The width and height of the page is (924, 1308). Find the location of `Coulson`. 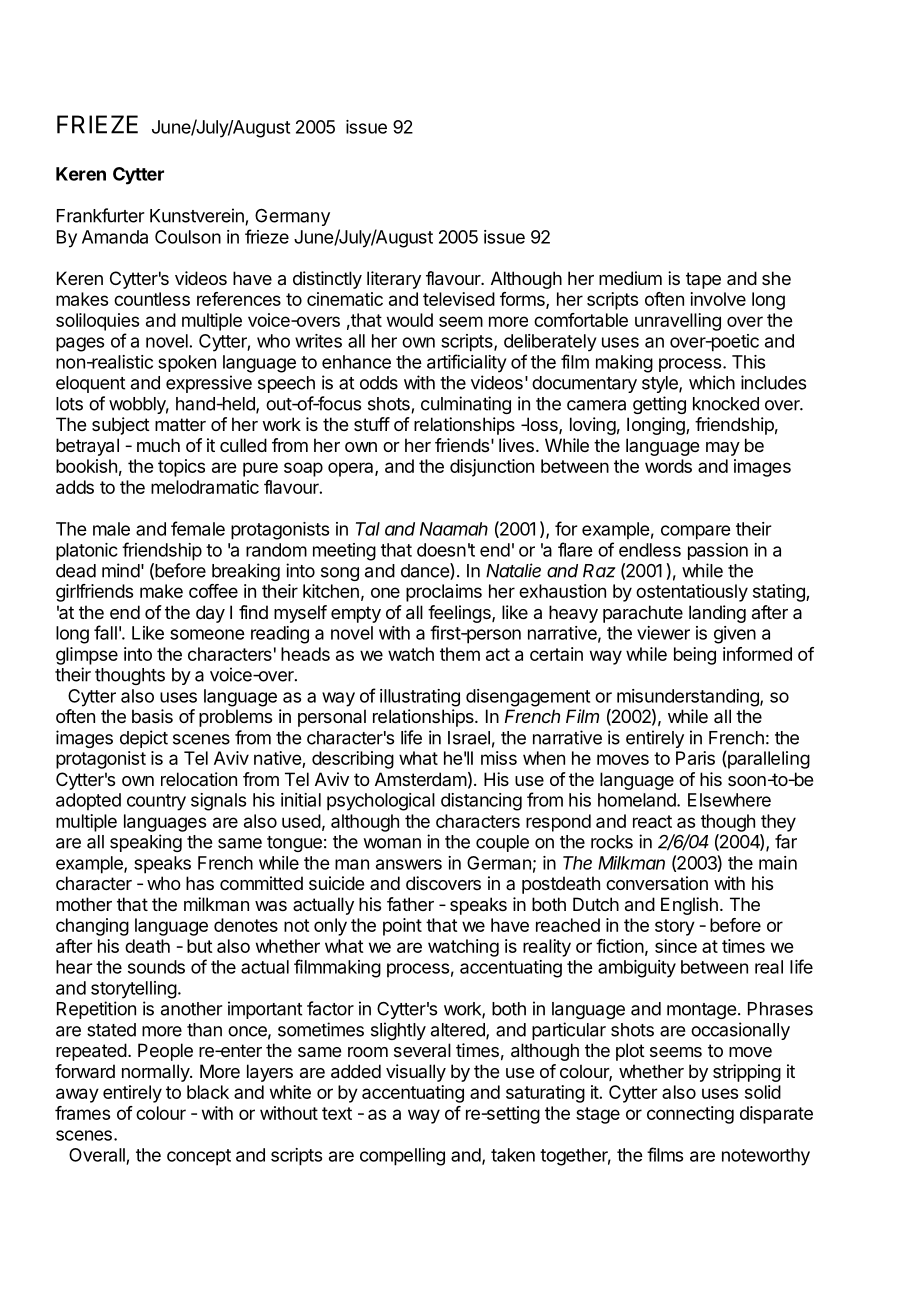

Coulson is located at coordinates (188, 237).
